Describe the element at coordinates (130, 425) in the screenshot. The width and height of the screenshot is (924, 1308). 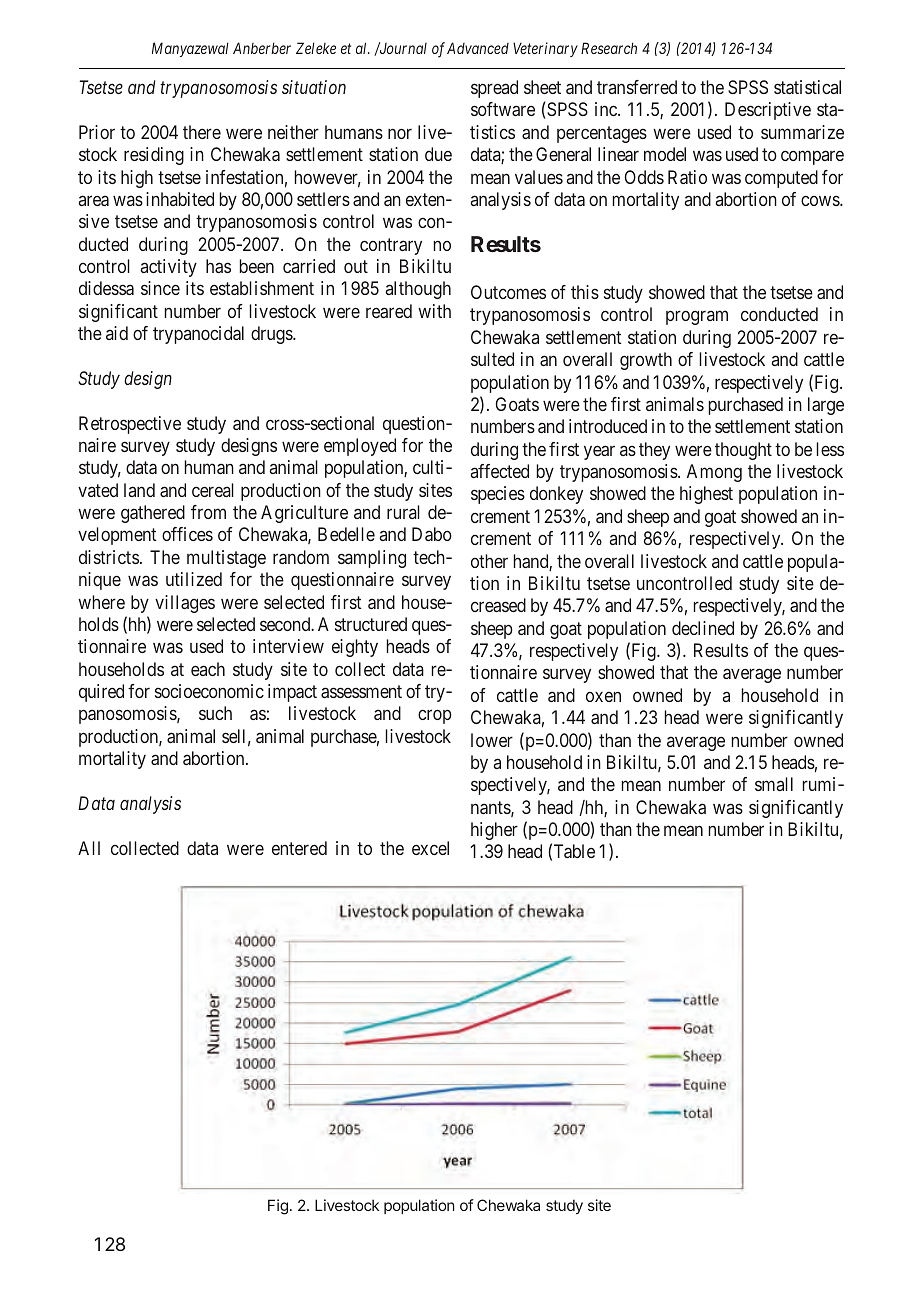
I see `Retrospective` at that location.
